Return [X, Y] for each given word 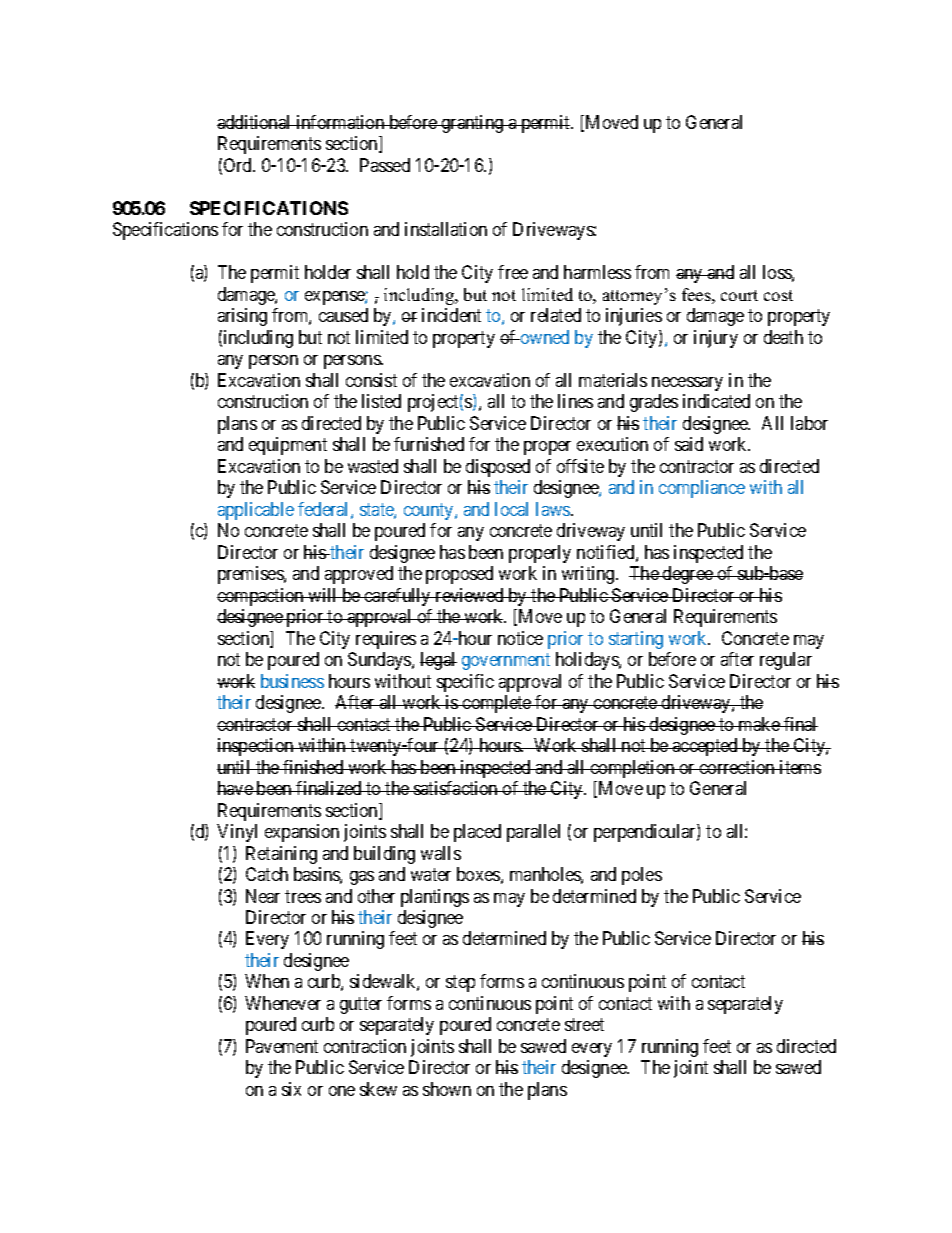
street [584, 1025]
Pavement [282, 1046]
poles [642, 876]
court [739, 295]
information [340, 122]
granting [472, 124]
